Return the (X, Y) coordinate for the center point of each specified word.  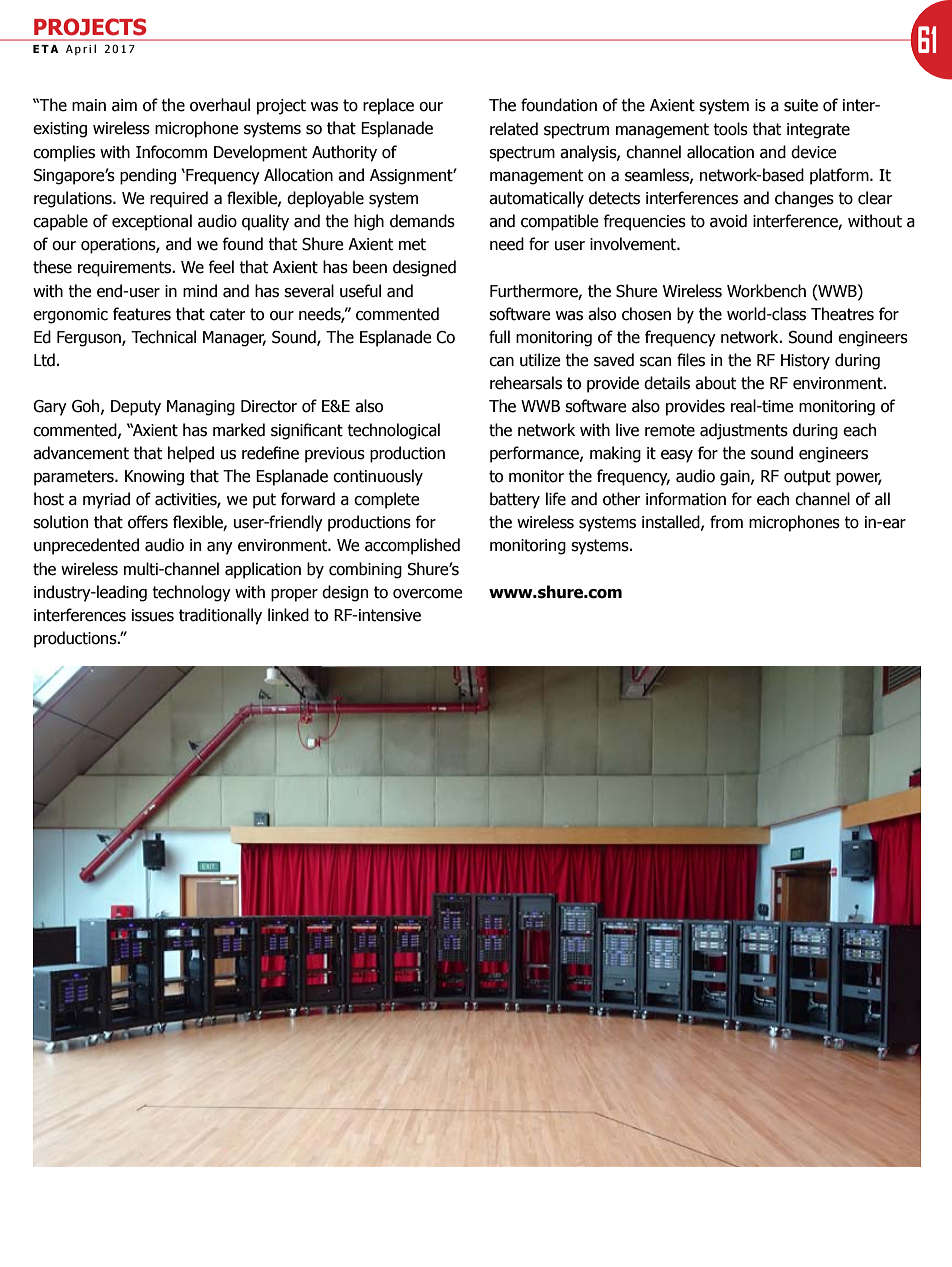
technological (393, 431)
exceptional (152, 222)
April (81, 49)
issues (153, 615)
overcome (428, 594)
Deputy (136, 408)
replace (388, 106)
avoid (728, 221)
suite (801, 105)
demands (422, 221)
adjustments (744, 431)
